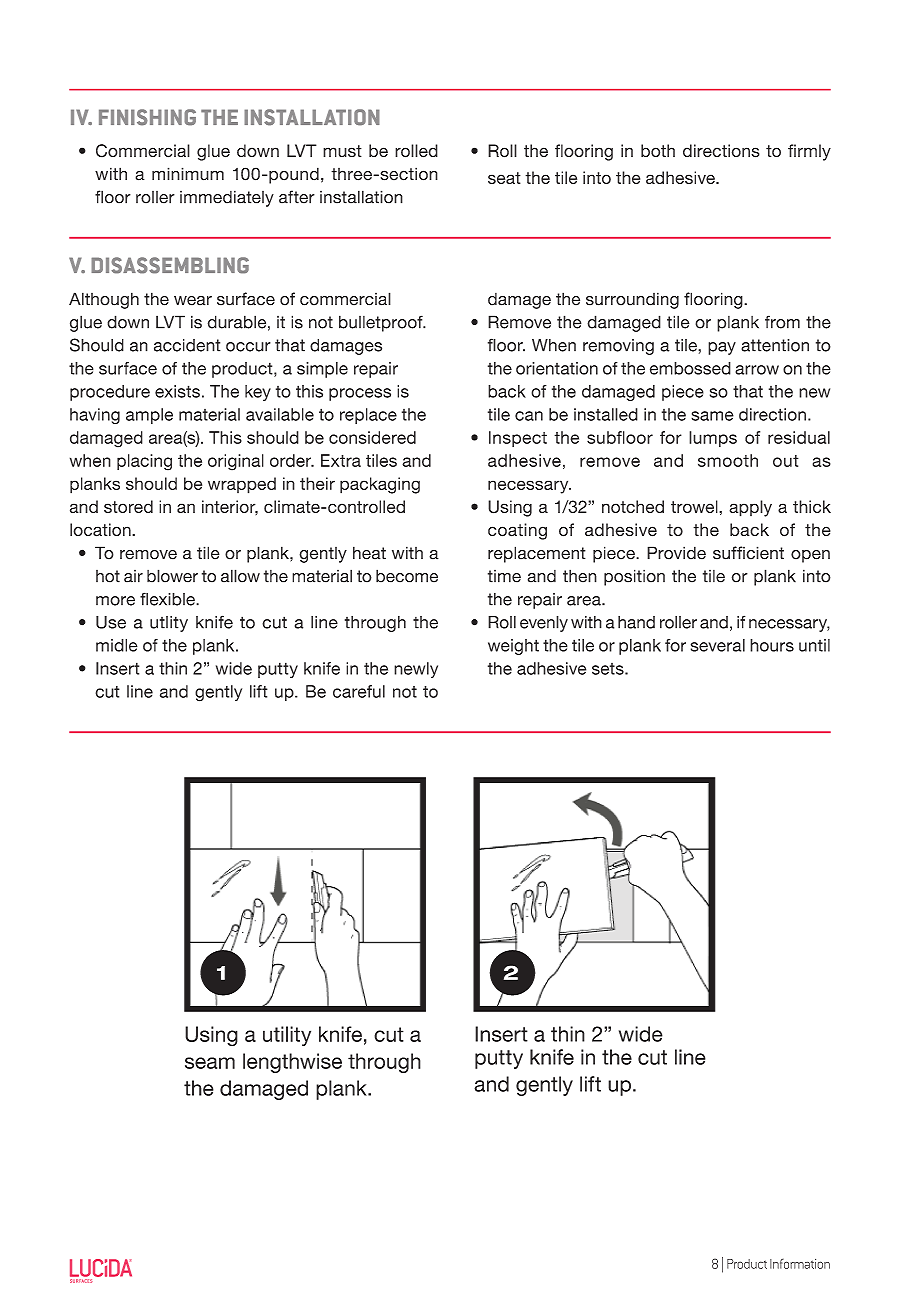 The height and width of the page is (1316, 900). I want to click on apply, so click(750, 508).
